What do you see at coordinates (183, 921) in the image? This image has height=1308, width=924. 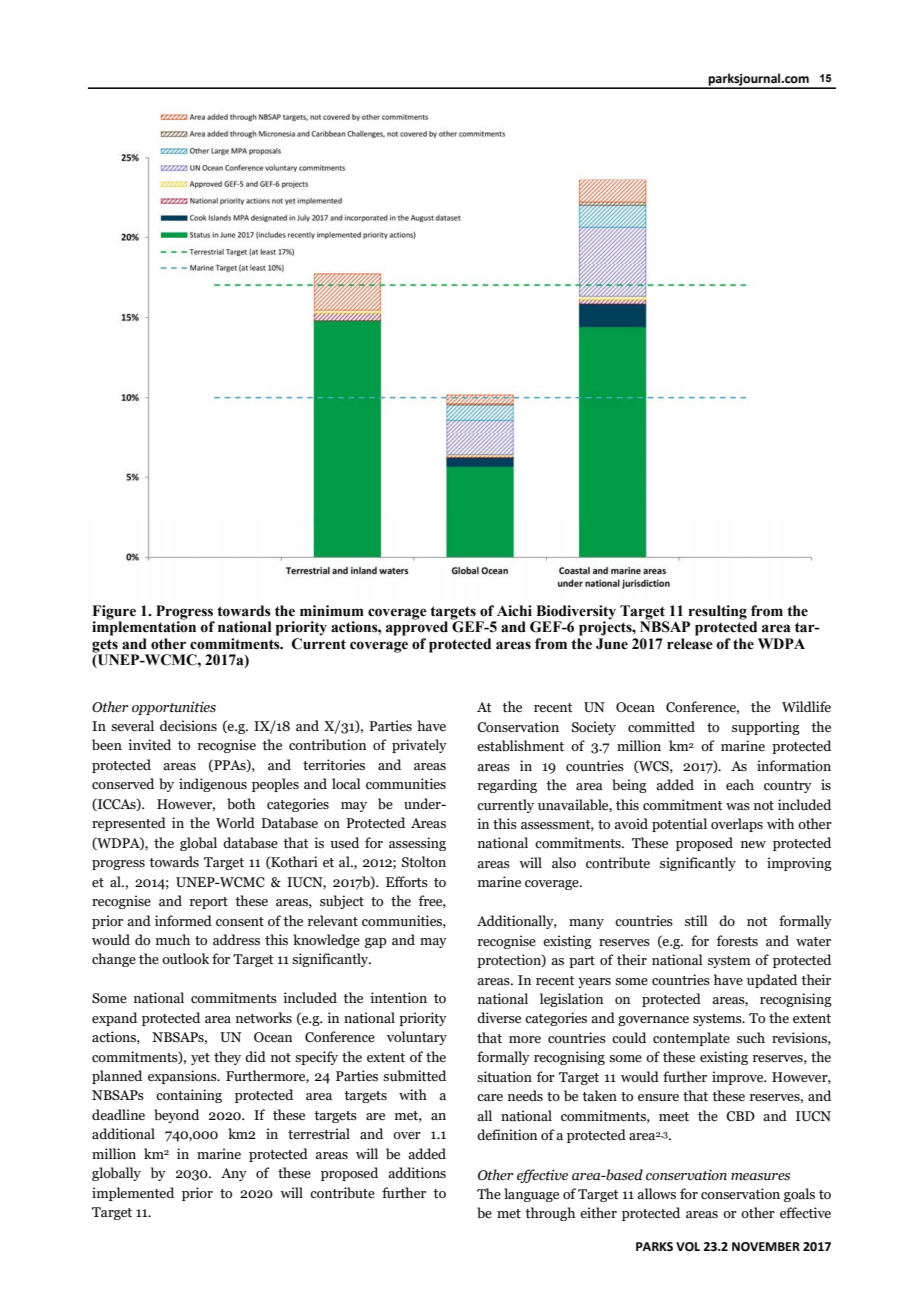 I see `informed` at bounding box center [183, 921].
